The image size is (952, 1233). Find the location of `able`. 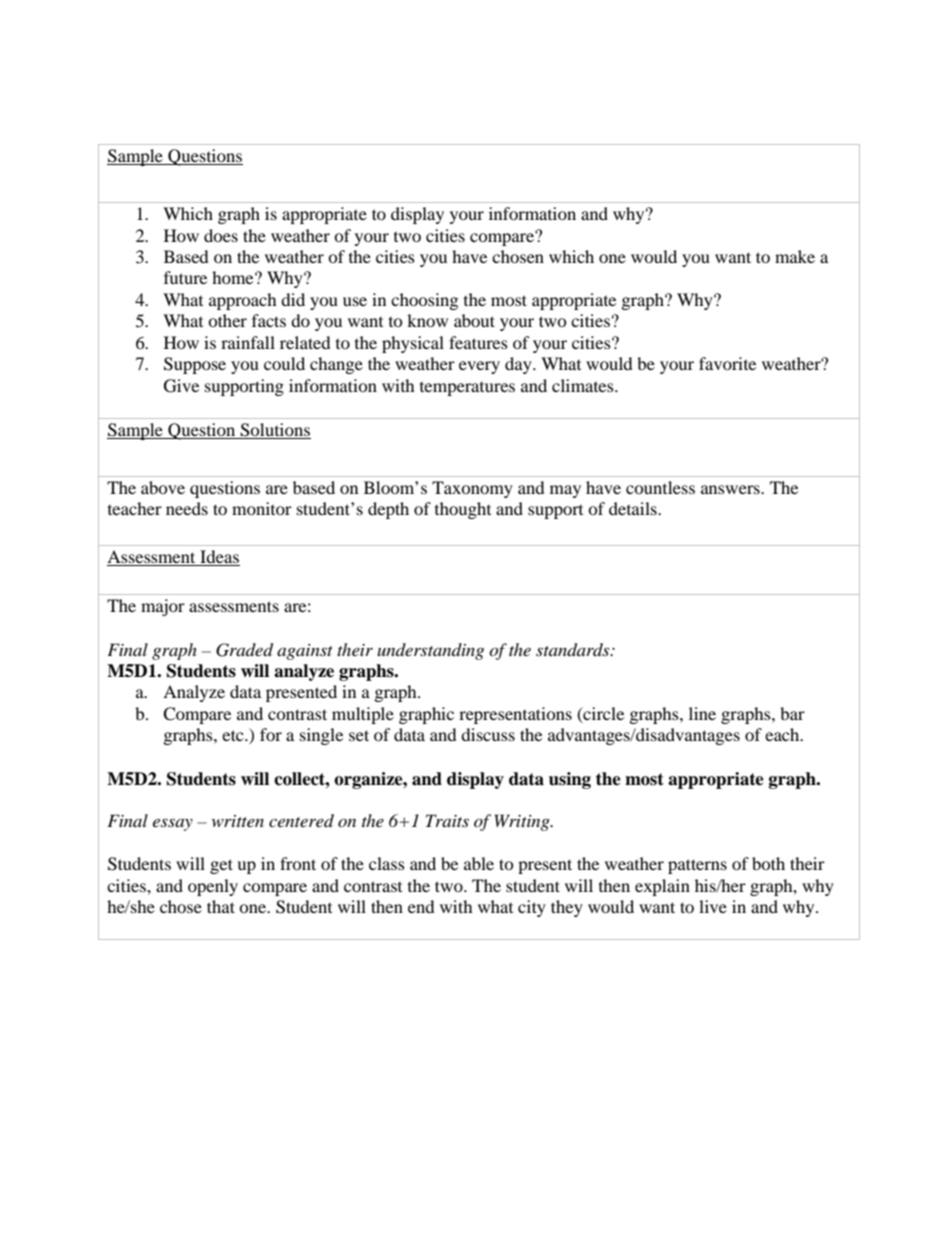

able is located at coordinates (479, 863).
